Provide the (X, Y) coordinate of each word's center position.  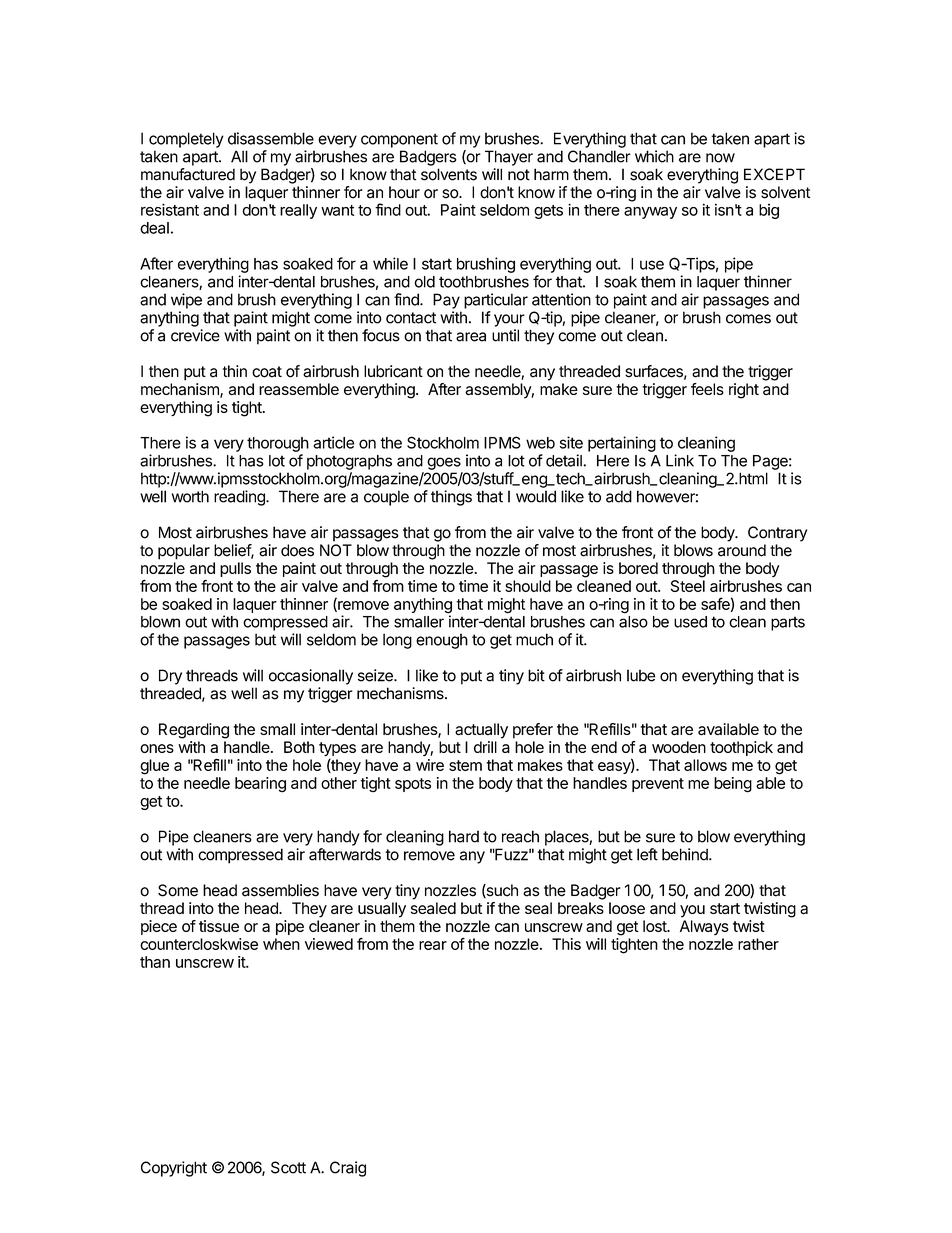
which (654, 156)
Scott (288, 1167)
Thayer (509, 158)
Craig (348, 1169)
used (690, 622)
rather (758, 944)
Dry (170, 677)
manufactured (188, 174)
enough (442, 641)
